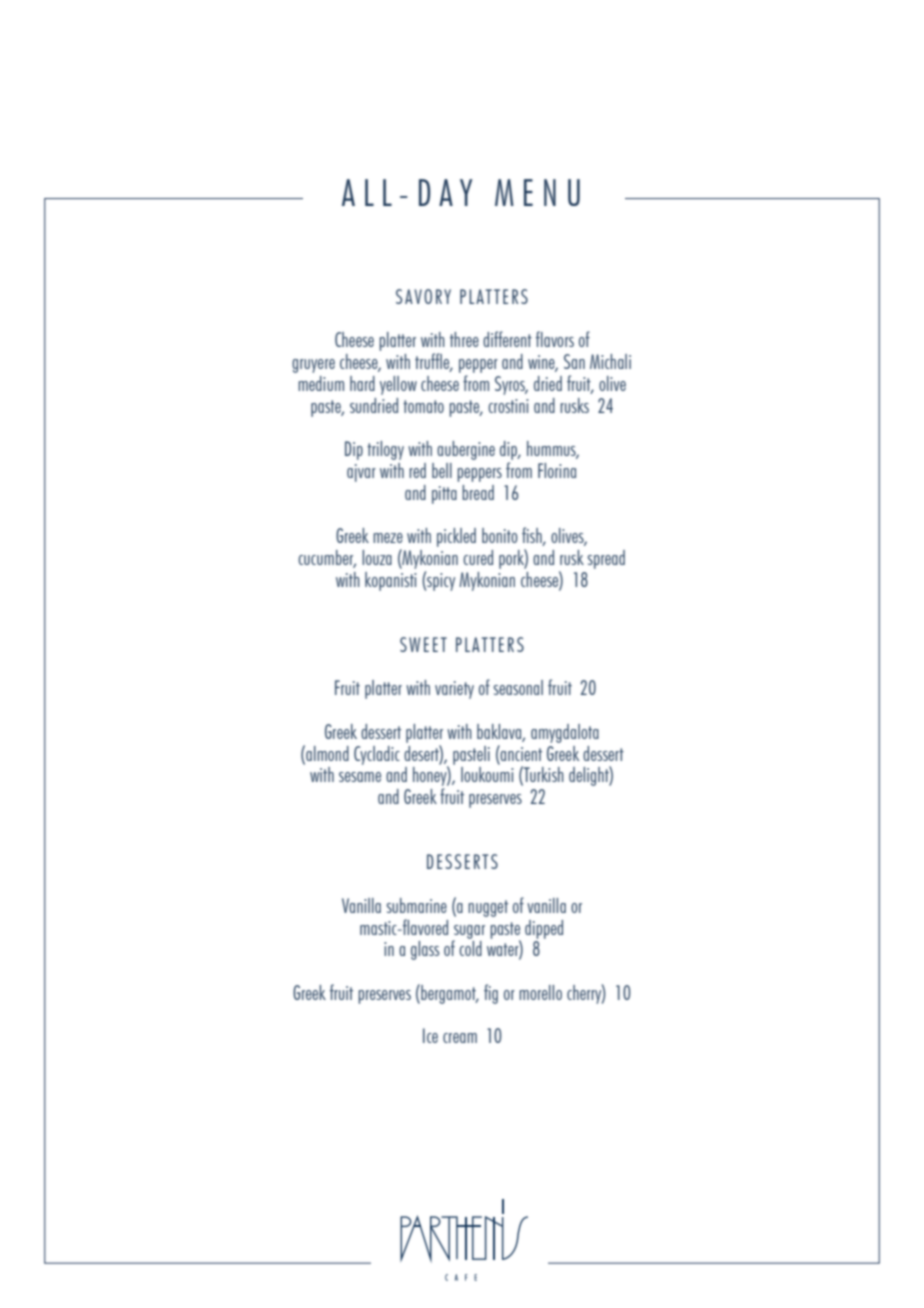 The height and width of the page is (1308, 924). What do you see at coordinates (430, 1035) in the page?
I see `Ice` at bounding box center [430, 1035].
